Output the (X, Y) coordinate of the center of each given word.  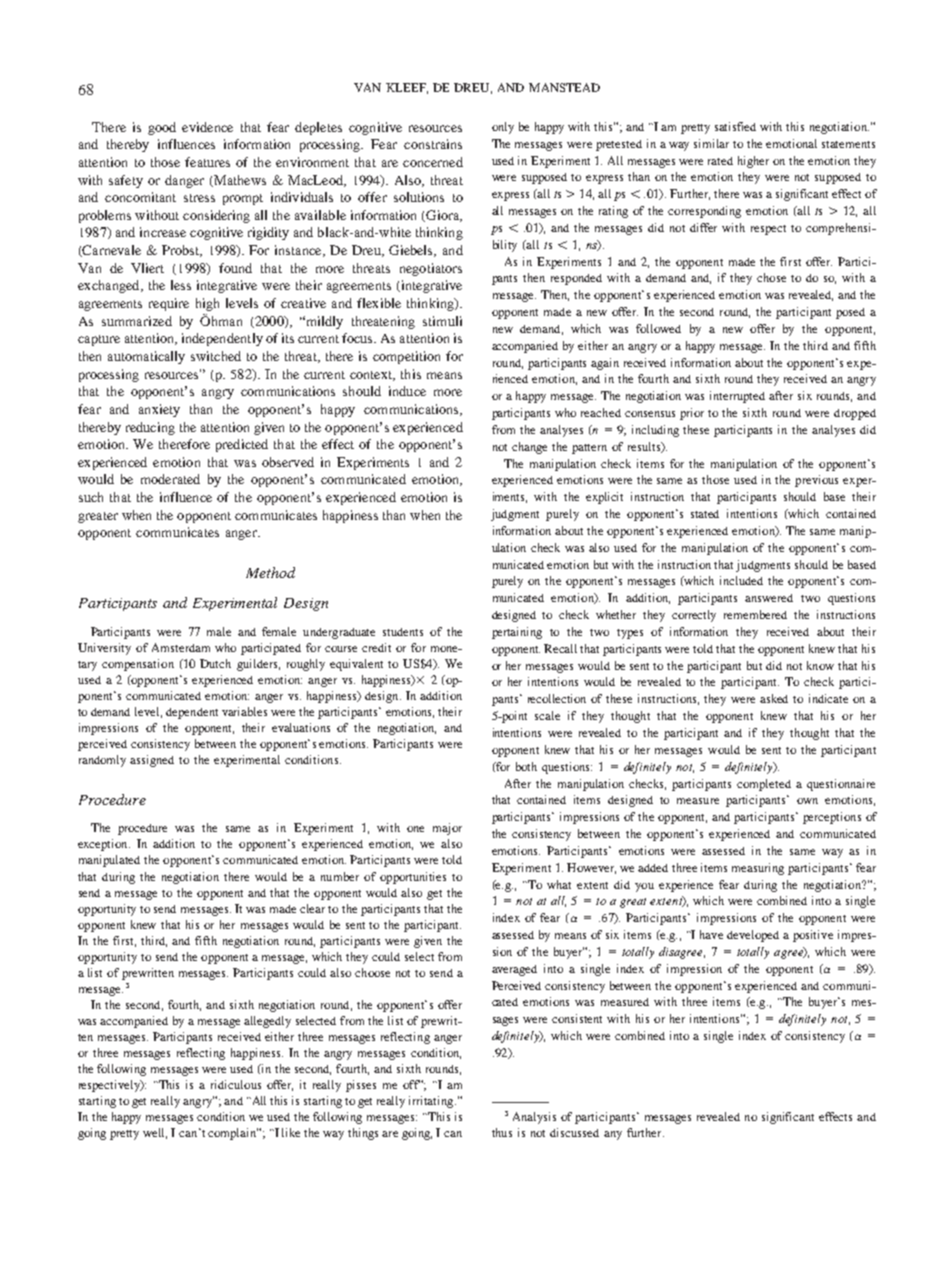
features (207, 162)
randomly (102, 761)
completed (764, 785)
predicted (242, 445)
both (526, 766)
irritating (432, 1102)
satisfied (735, 126)
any (613, 1135)
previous (816, 481)
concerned (433, 162)
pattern (589, 449)
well (155, 1133)
